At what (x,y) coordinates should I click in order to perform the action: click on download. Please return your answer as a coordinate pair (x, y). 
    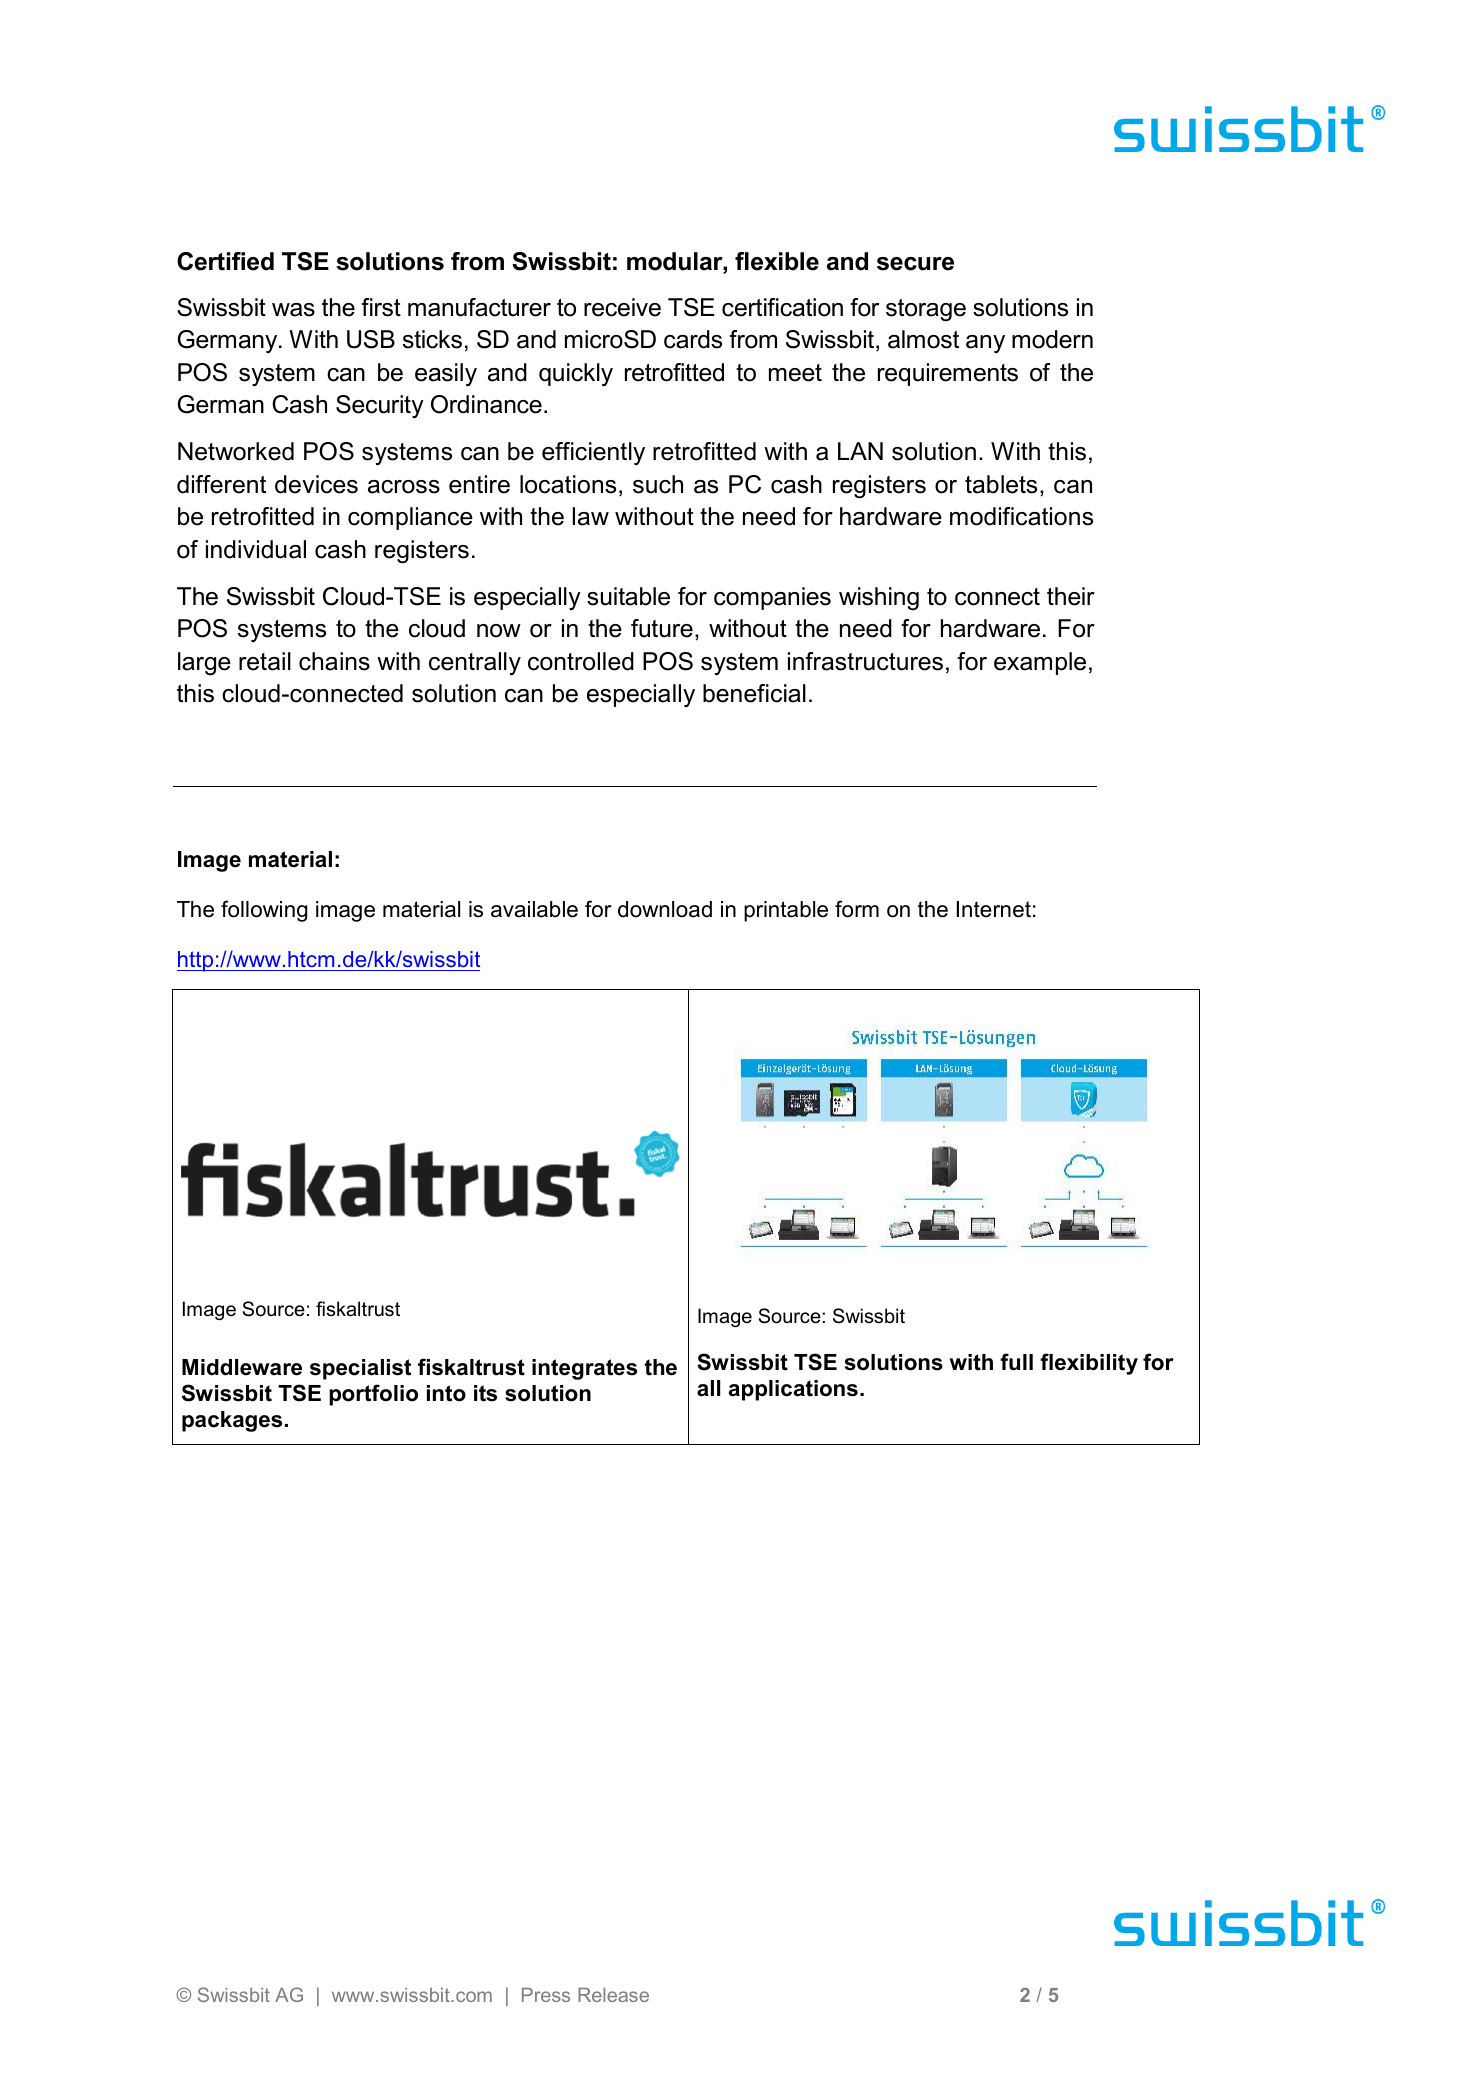
    Looking at the image, I should click on (665, 909).
